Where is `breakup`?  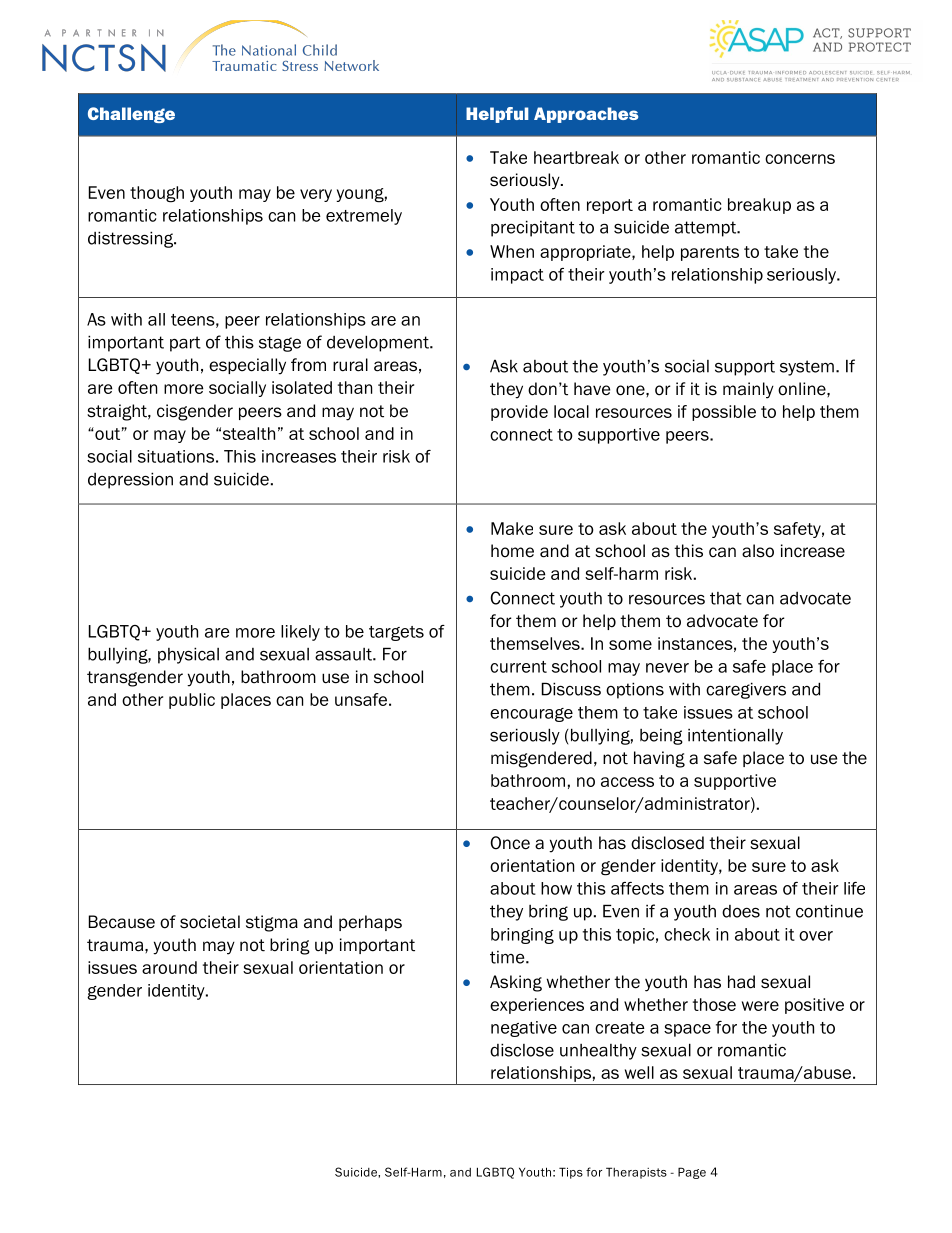
breakup is located at coordinates (759, 206).
